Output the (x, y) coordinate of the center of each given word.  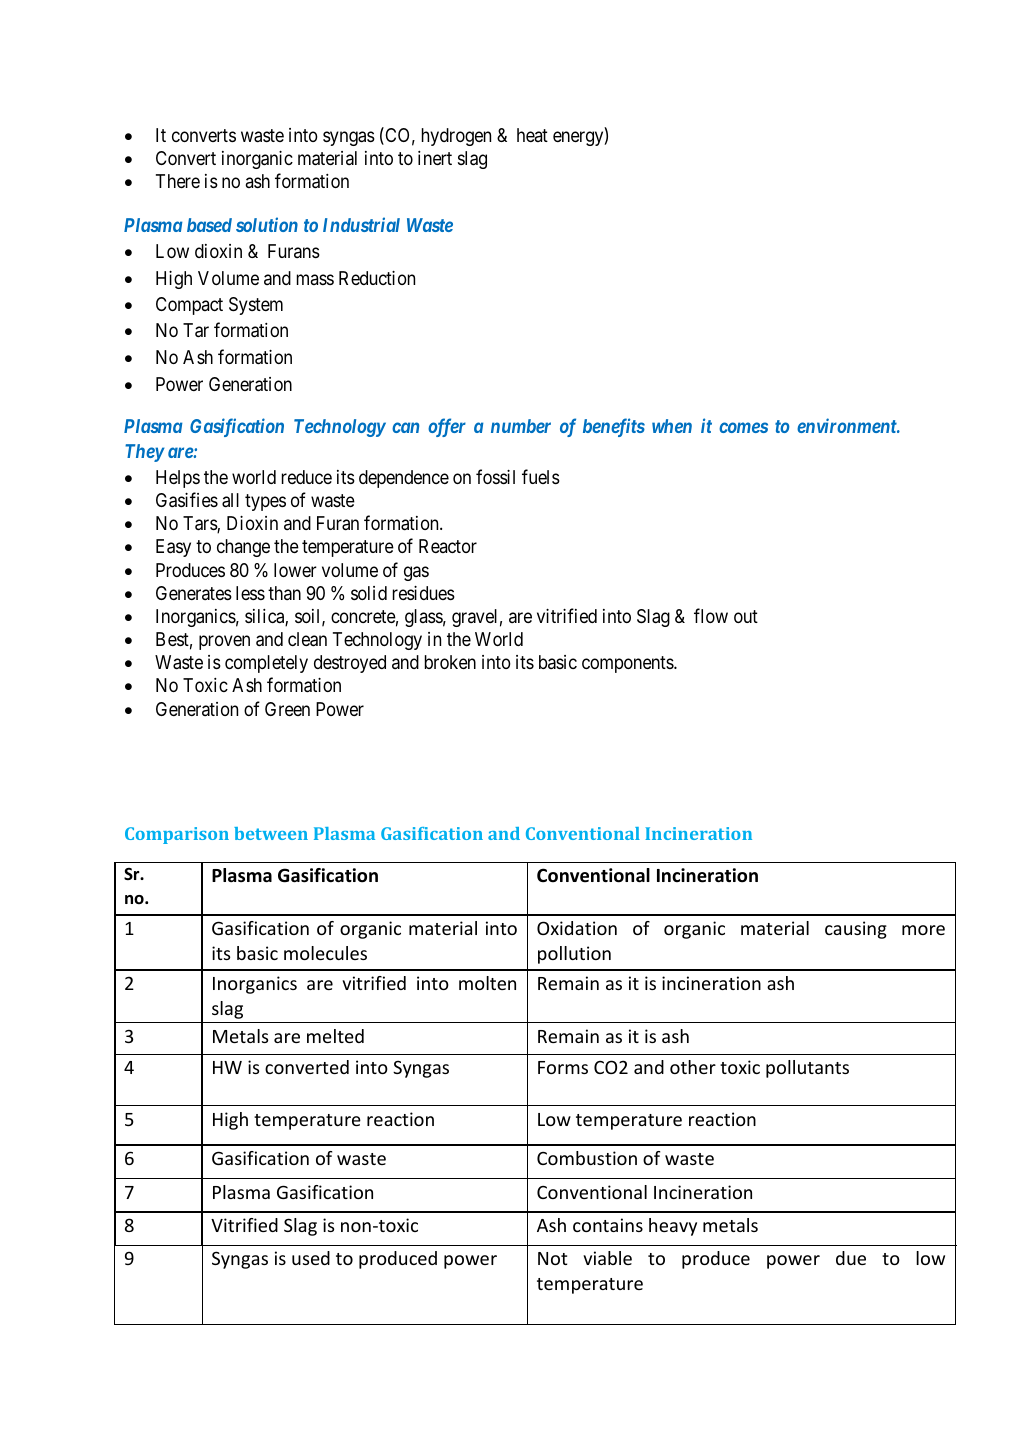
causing (856, 930)
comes (743, 427)
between (271, 833)
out (746, 616)
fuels (541, 476)
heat (532, 135)
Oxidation (577, 928)
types (265, 502)
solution (267, 224)
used (311, 1258)
